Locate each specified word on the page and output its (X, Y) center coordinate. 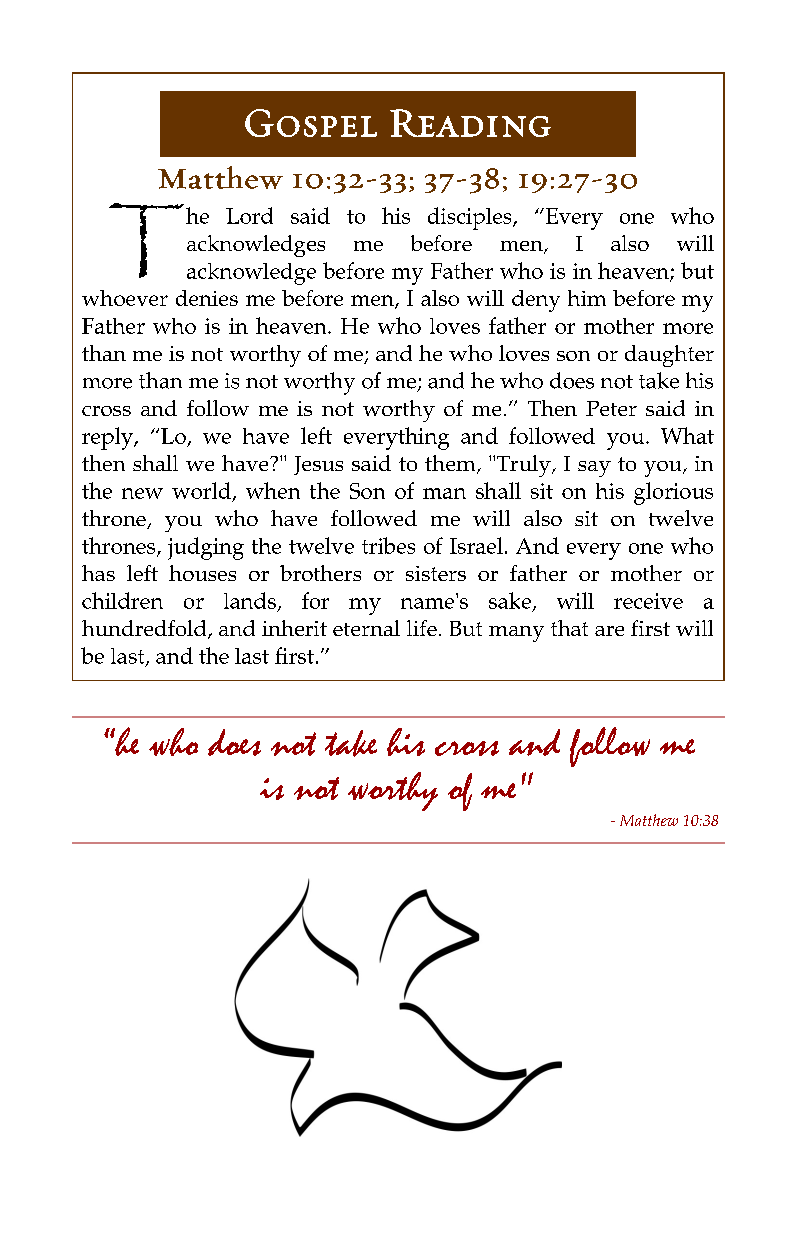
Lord (249, 215)
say (594, 469)
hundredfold (145, 629)
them (451, 464)
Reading (470, 123)
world (201, 490)
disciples (471, 218)
